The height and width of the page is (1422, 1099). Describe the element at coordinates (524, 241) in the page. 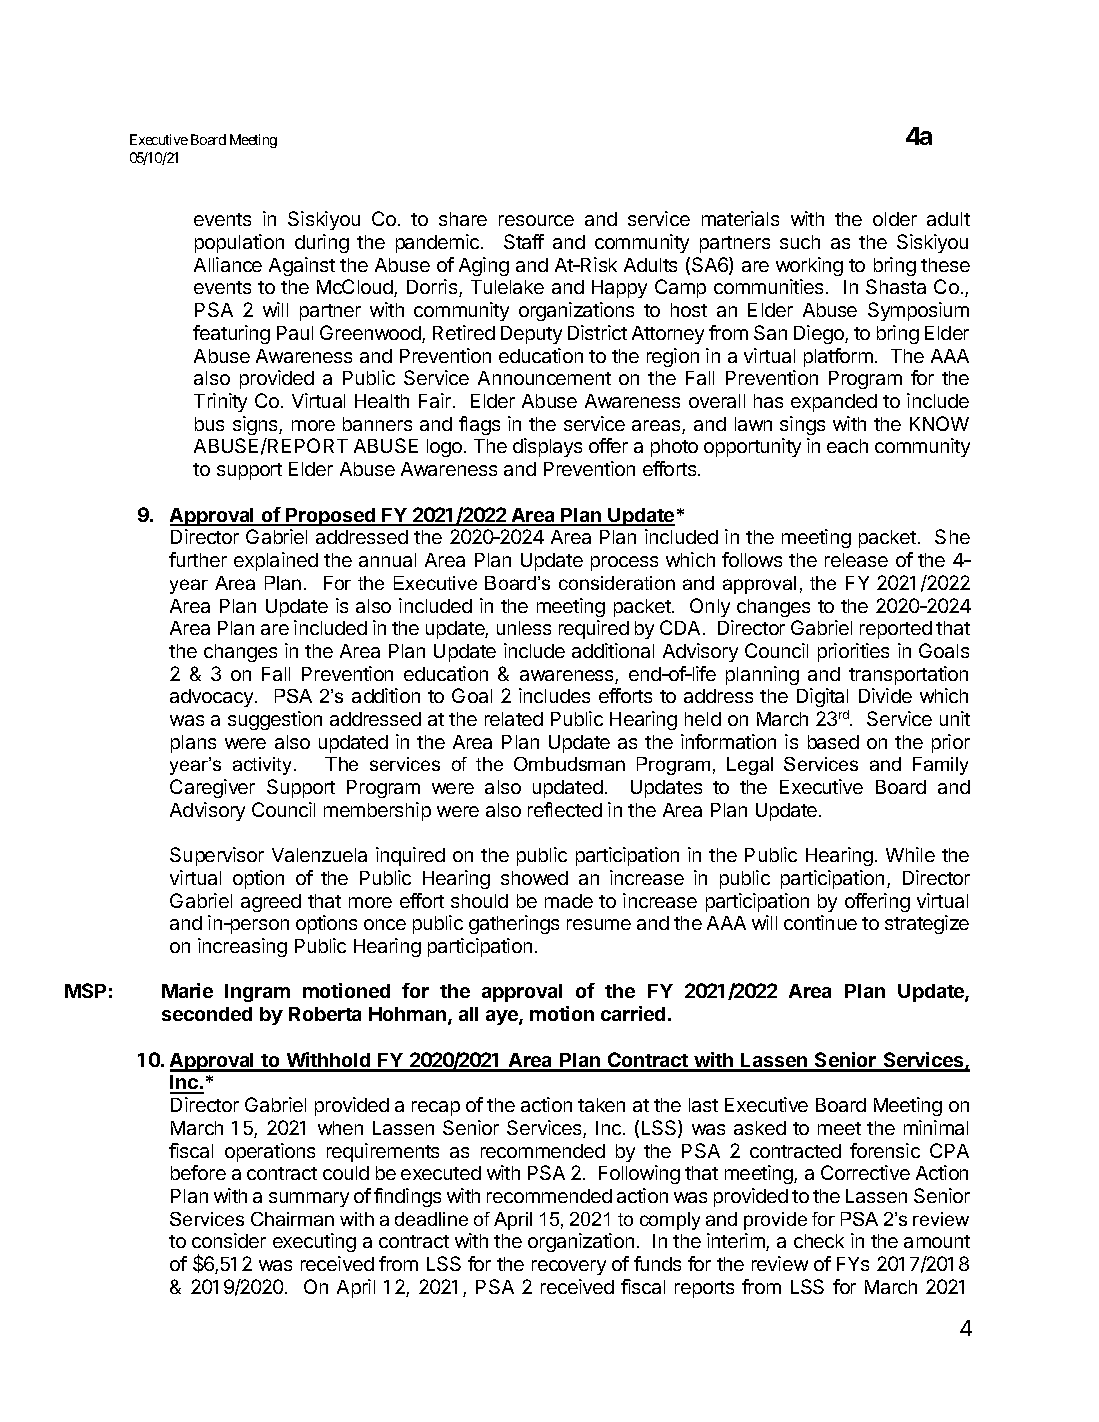

I see `Staff` at that location.
